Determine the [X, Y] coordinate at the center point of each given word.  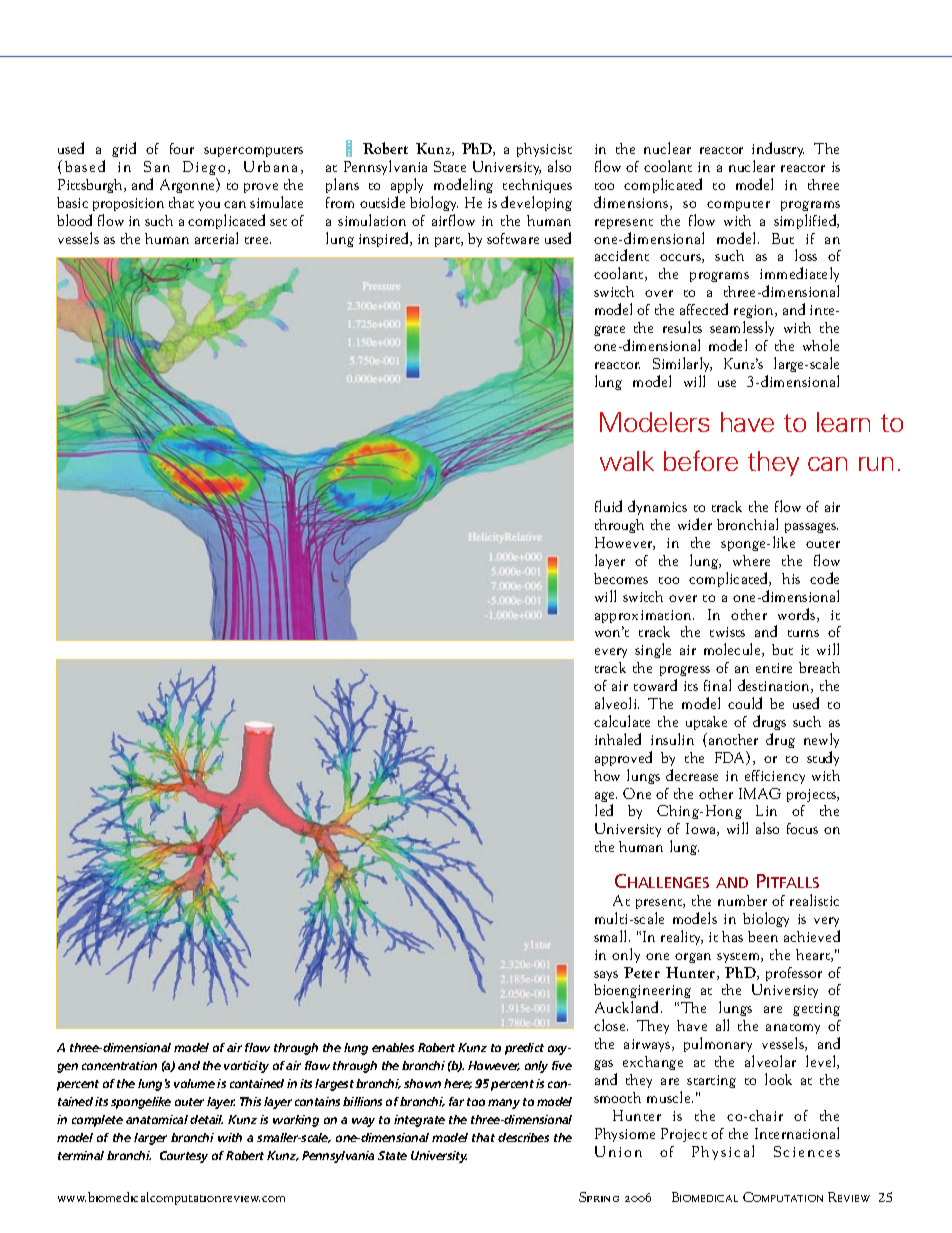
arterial [216, 238]
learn [843, 422]
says [606, 976]
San [157, 166]
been [763, 936]
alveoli [617, 703]
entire [774, 668]
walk [627, 461]
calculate [622, 721]
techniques [537, 186]
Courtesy [184, 1157]
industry [778, 149]
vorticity [246, 1067]
